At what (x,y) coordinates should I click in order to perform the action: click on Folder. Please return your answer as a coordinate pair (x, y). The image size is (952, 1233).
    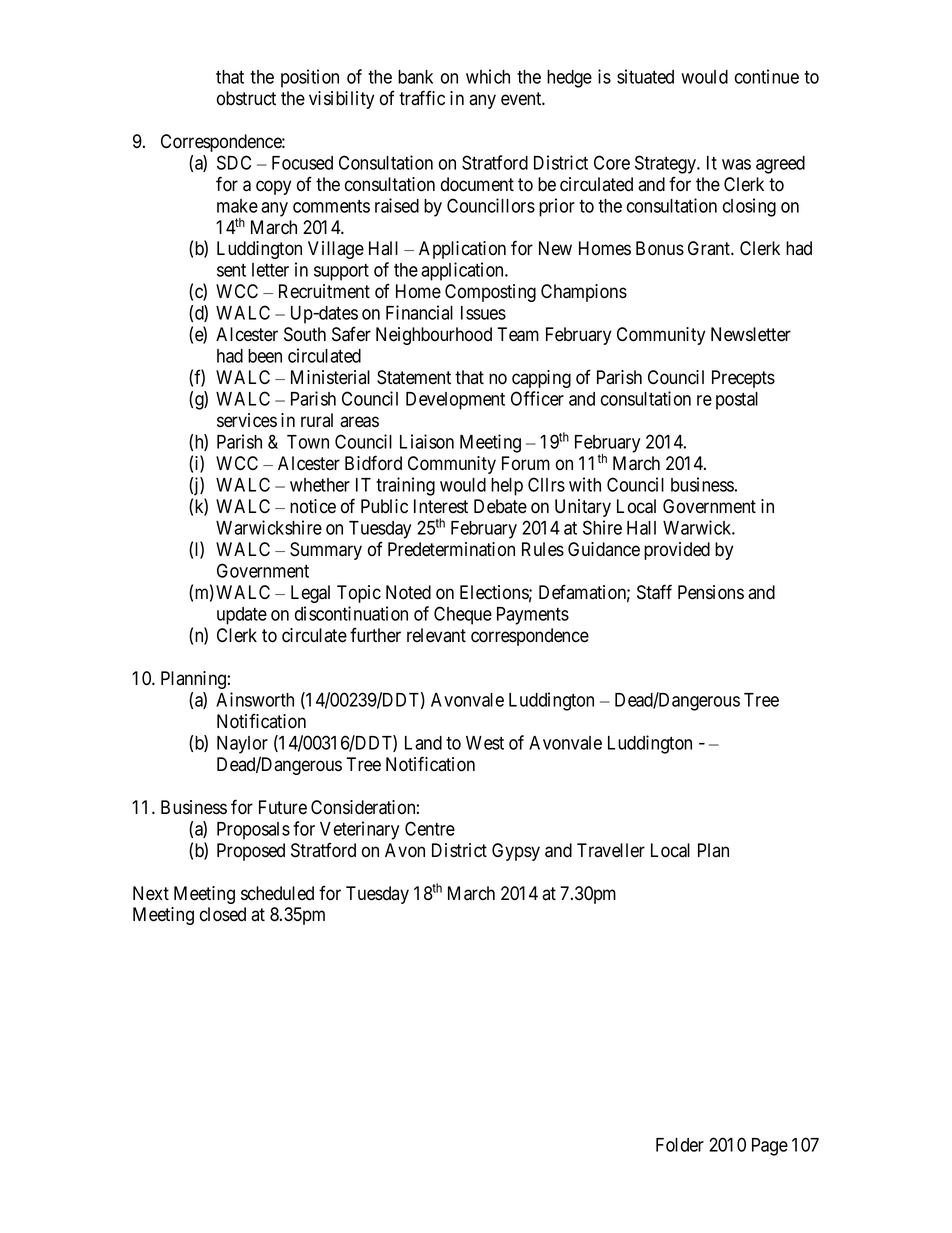
    Looking at the image, I should click on (680, 1145).
